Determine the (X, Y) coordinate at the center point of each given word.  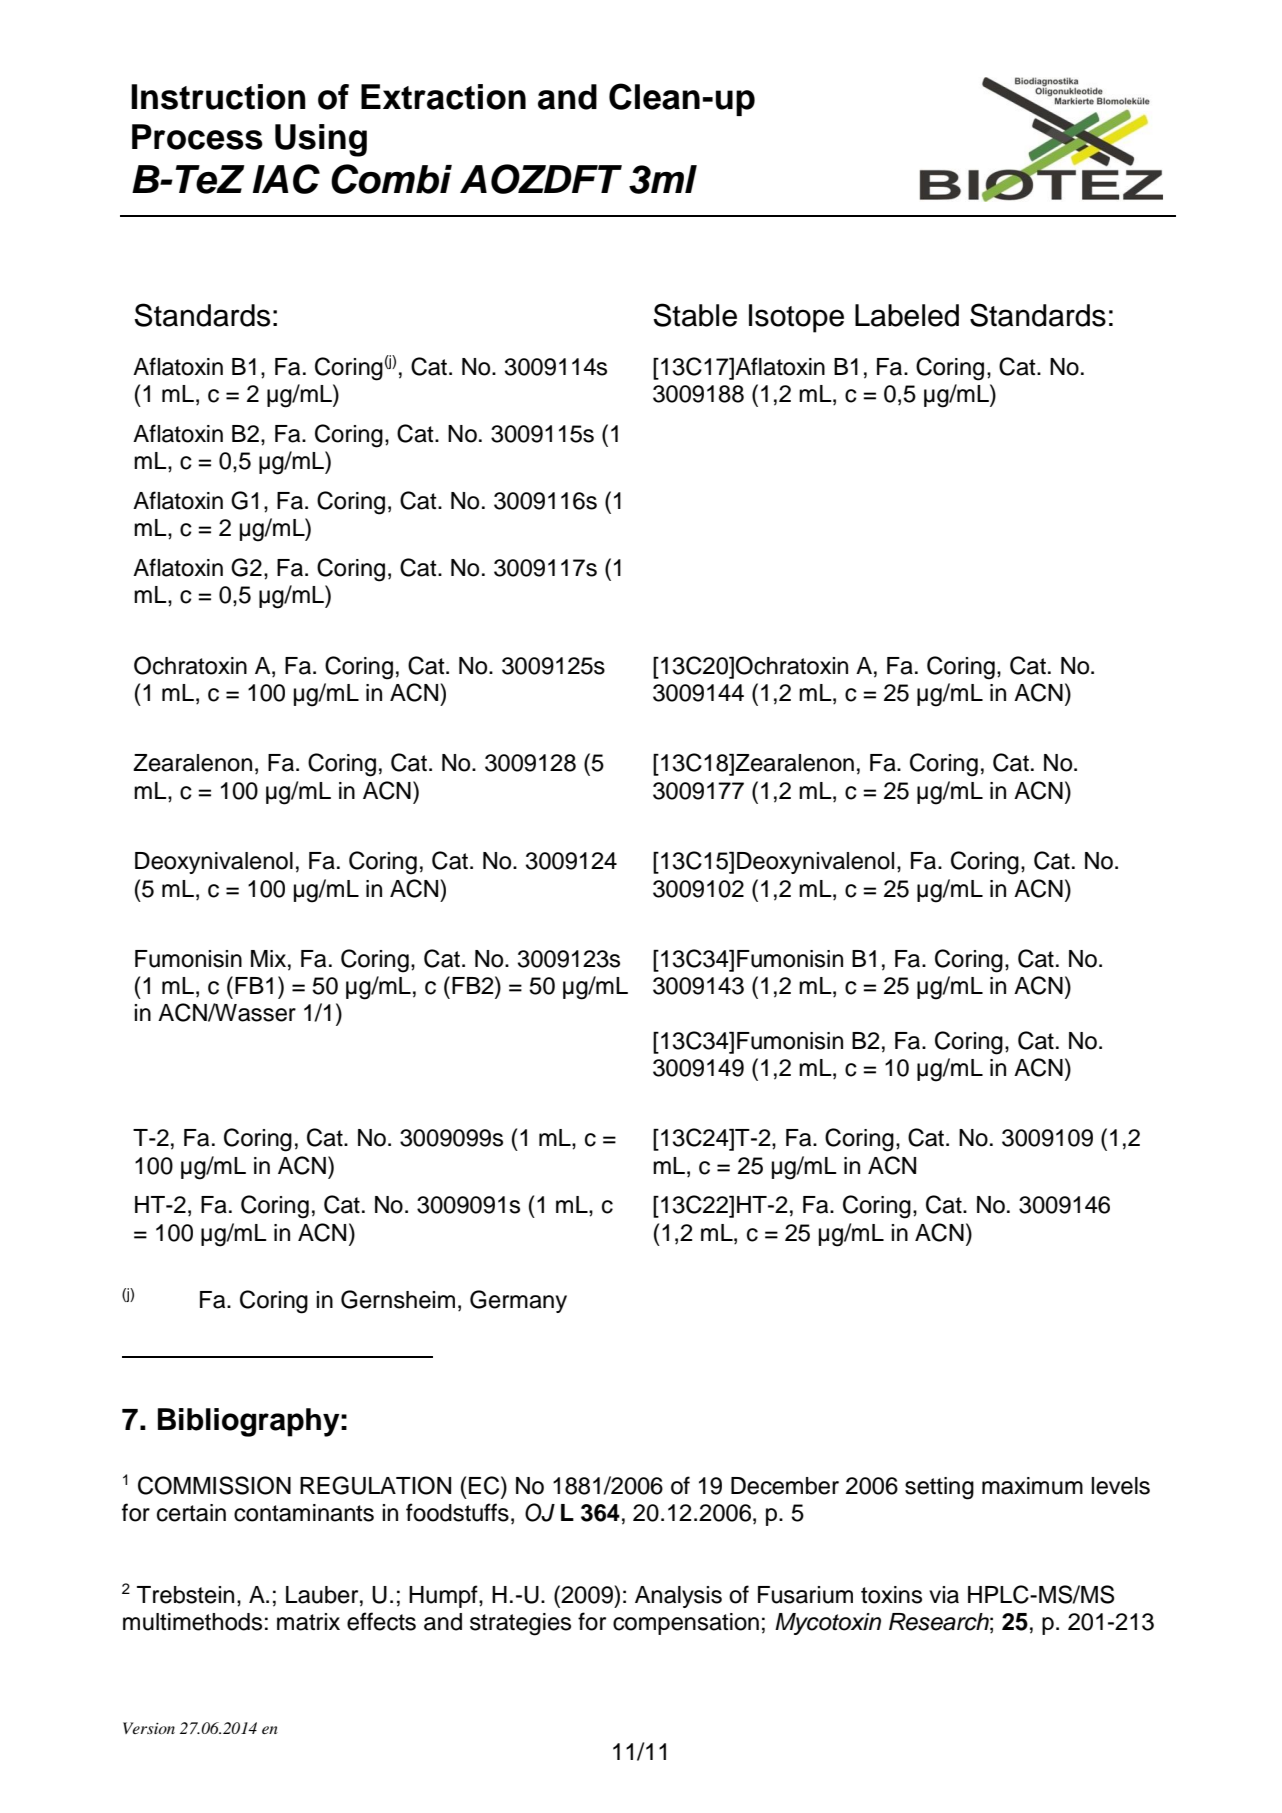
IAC (286, 179)
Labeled (907, 315)
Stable (695, 315)
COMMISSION (214, 1485)
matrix (308, 1622)
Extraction (443, 97)
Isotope (796, 318)
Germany (518, 1301)
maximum (1032, 1486)
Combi (391, 179)
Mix (270, 958)
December (785, 1486)
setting (939, 1488)
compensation (686, 1624)
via (944, 1595)
